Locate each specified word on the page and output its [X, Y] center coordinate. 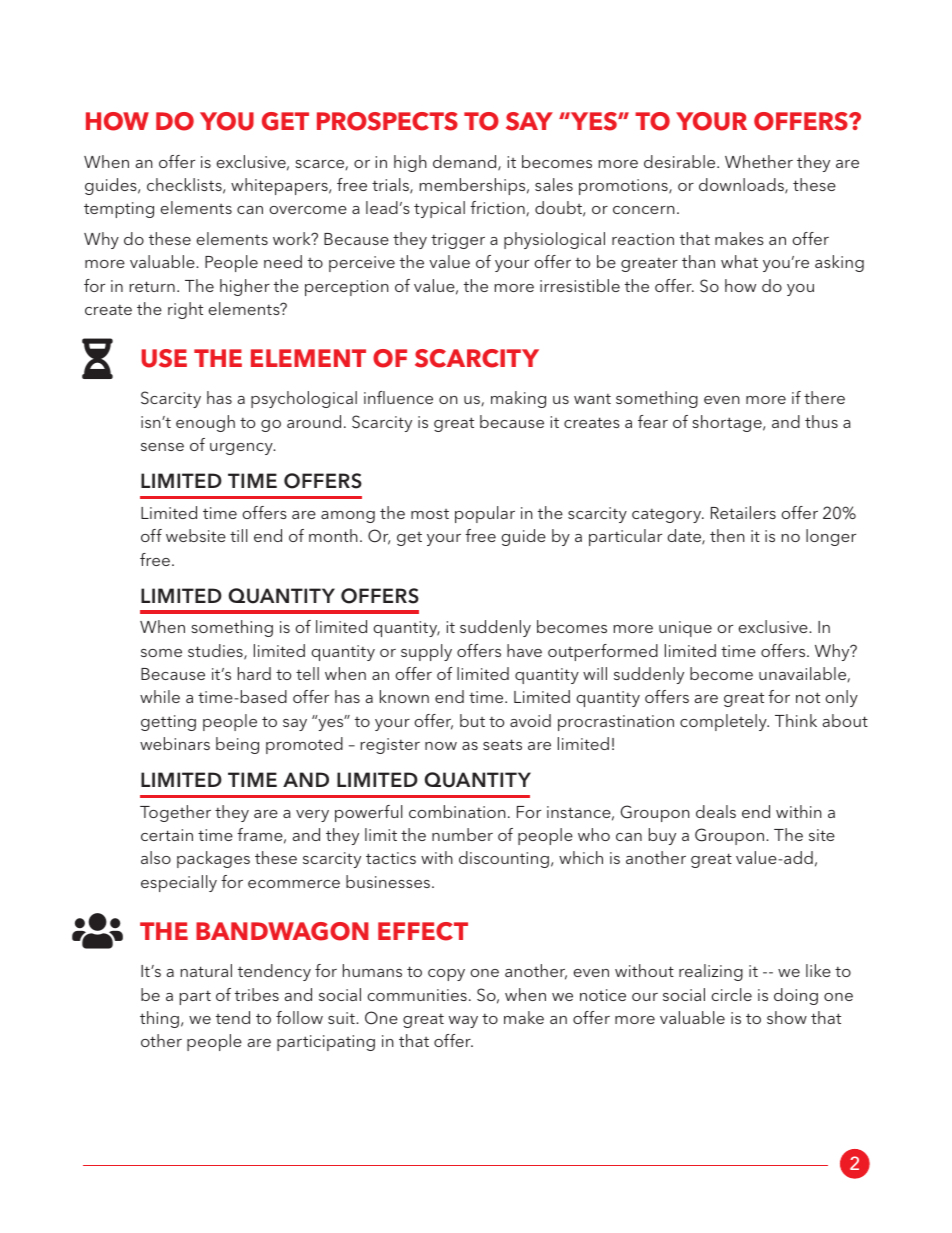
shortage [728, 423]
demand [466, 163]
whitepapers [280, 186]
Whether [759, 161]
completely [724, 722]
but [472, 720]
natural [206, 970]
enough [205, 423]
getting [168, 723]
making [518, 399]
